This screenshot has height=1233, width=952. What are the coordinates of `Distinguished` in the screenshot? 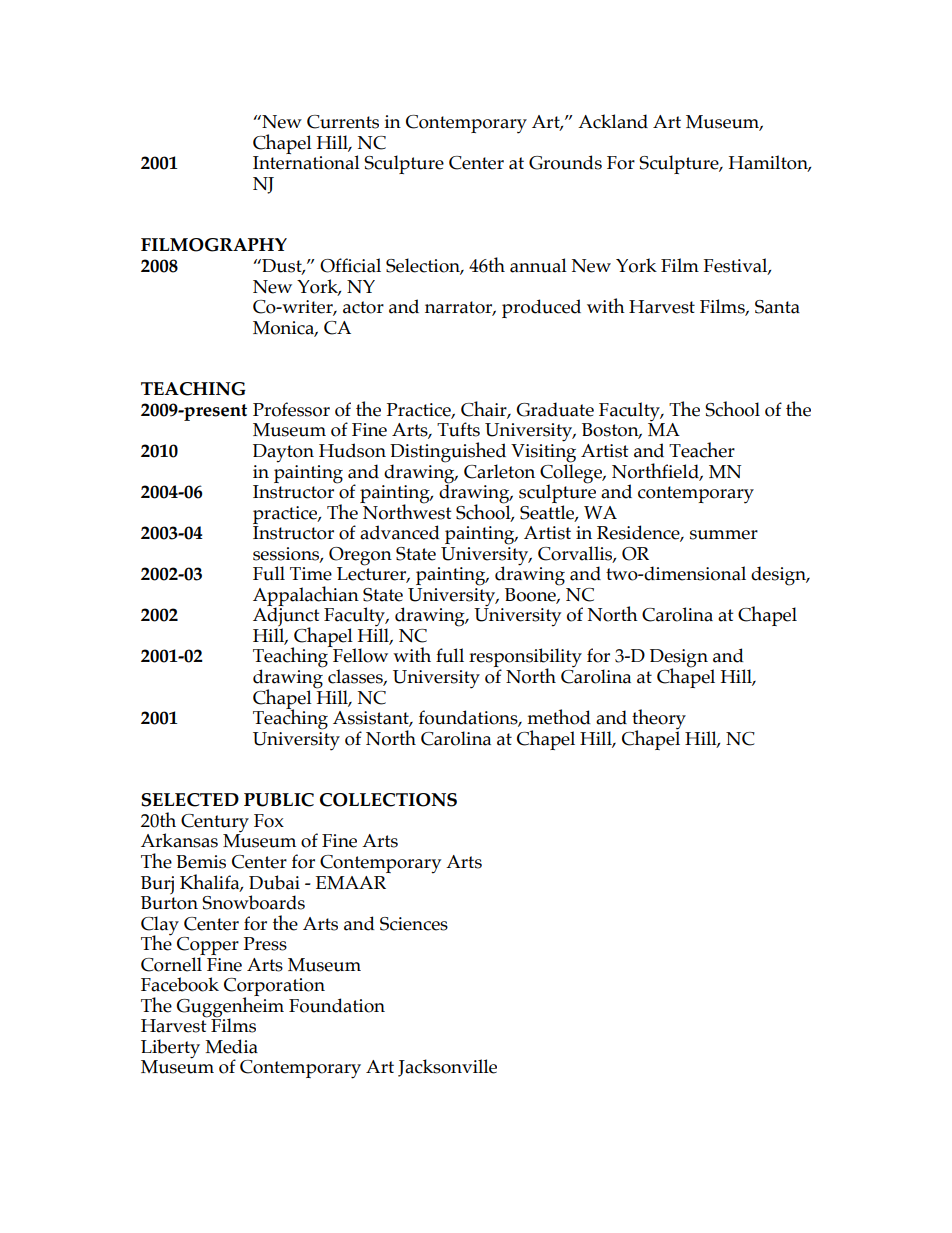 It's located at (448, 453).
